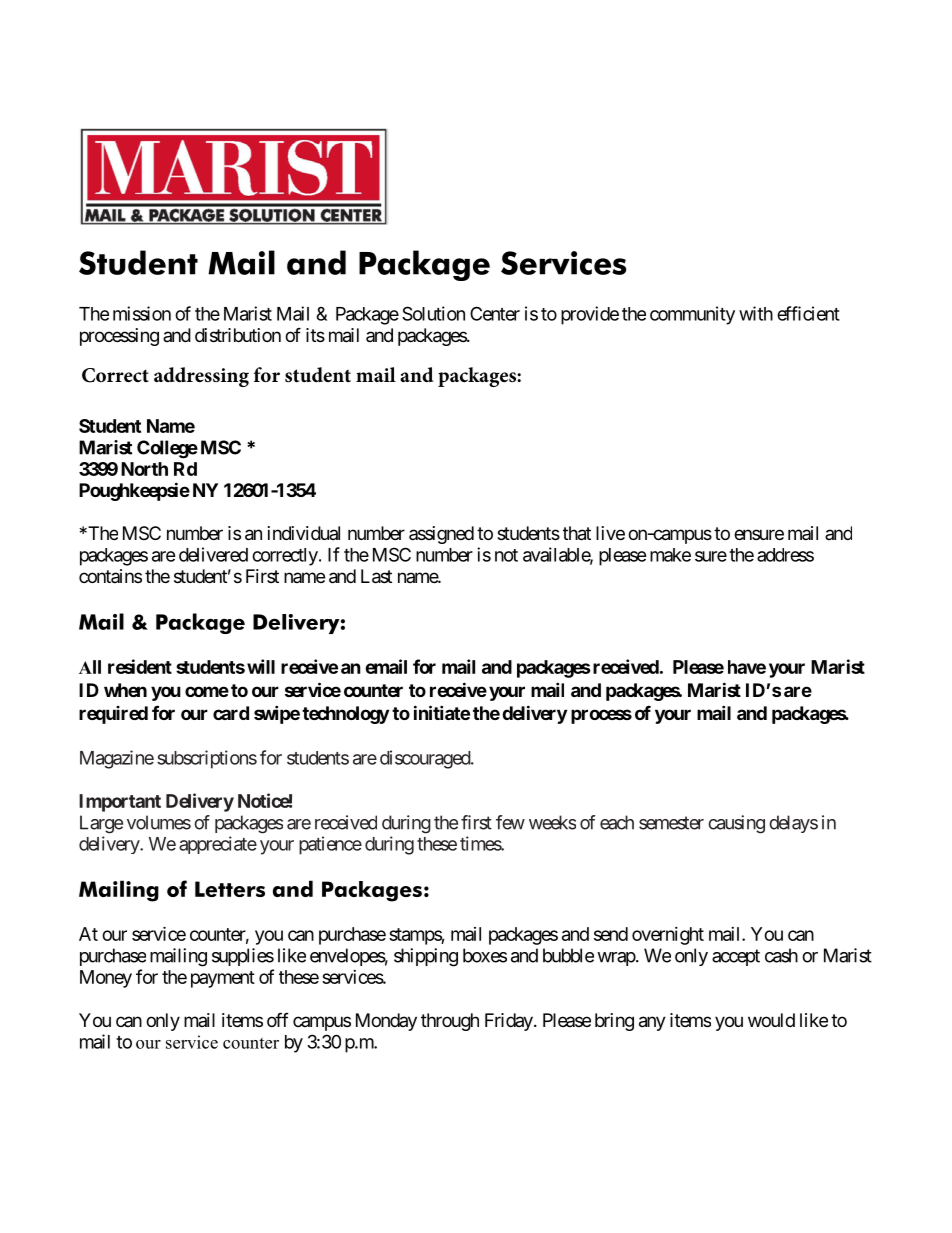 The height and width of the image is (1233, 952). Describe the element at coordinates (577, 533) in the image. I see `that` at that location.
